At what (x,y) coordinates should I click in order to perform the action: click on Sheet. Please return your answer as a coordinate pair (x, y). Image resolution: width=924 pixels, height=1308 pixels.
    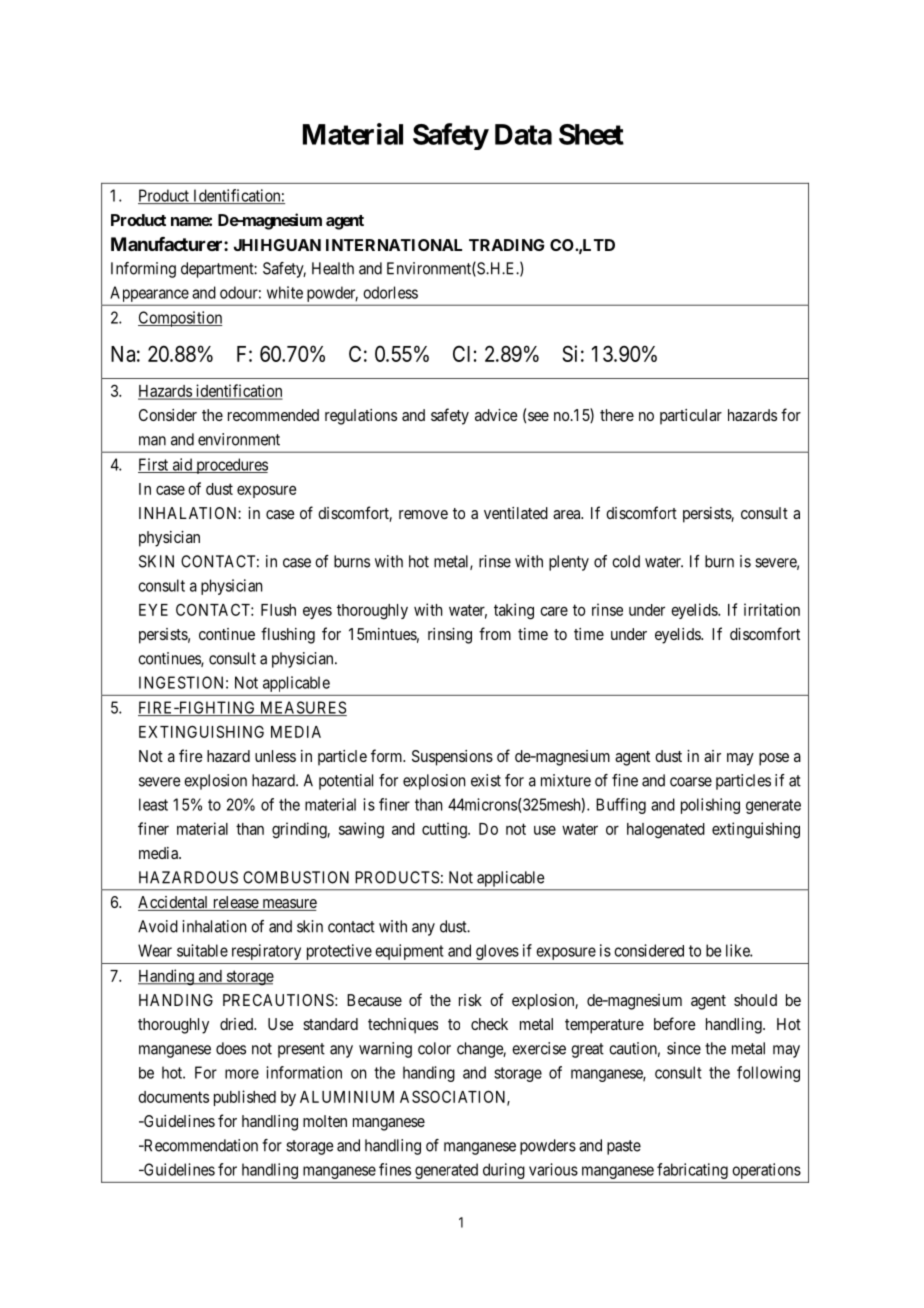
    Looking at the image, I should click on (591, 134).
